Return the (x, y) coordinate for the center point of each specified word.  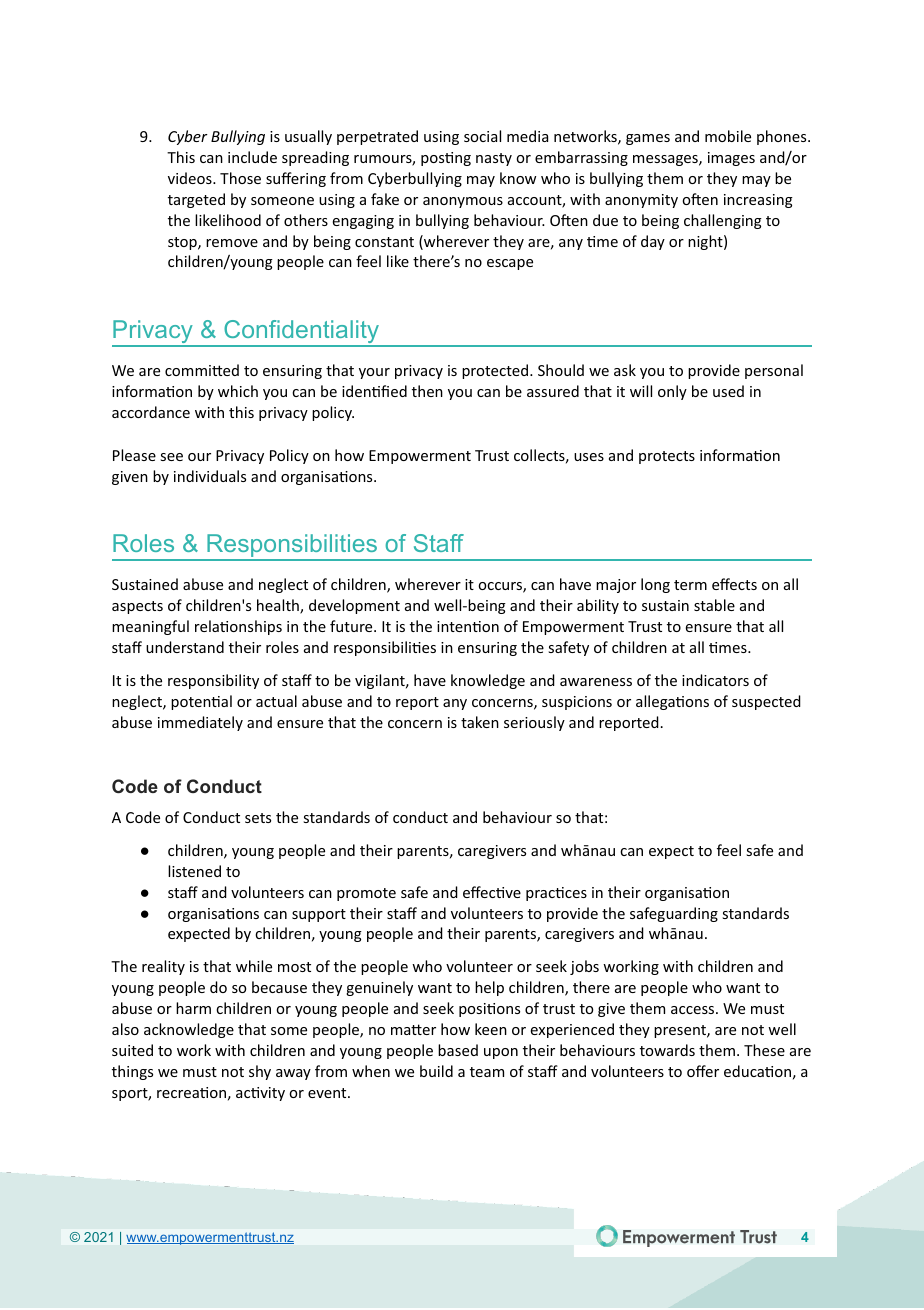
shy (260, 1072)
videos (191, 178)
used (728, 391)
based (458, 1050)
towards (667, 1050)
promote (366, 894)
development (354, 606)
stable (714, 605)
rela (208, 626)
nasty (494, 159)
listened (194, 871)
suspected (766, 702)
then (427, 391)
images (731, 159)
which (238, 391)
